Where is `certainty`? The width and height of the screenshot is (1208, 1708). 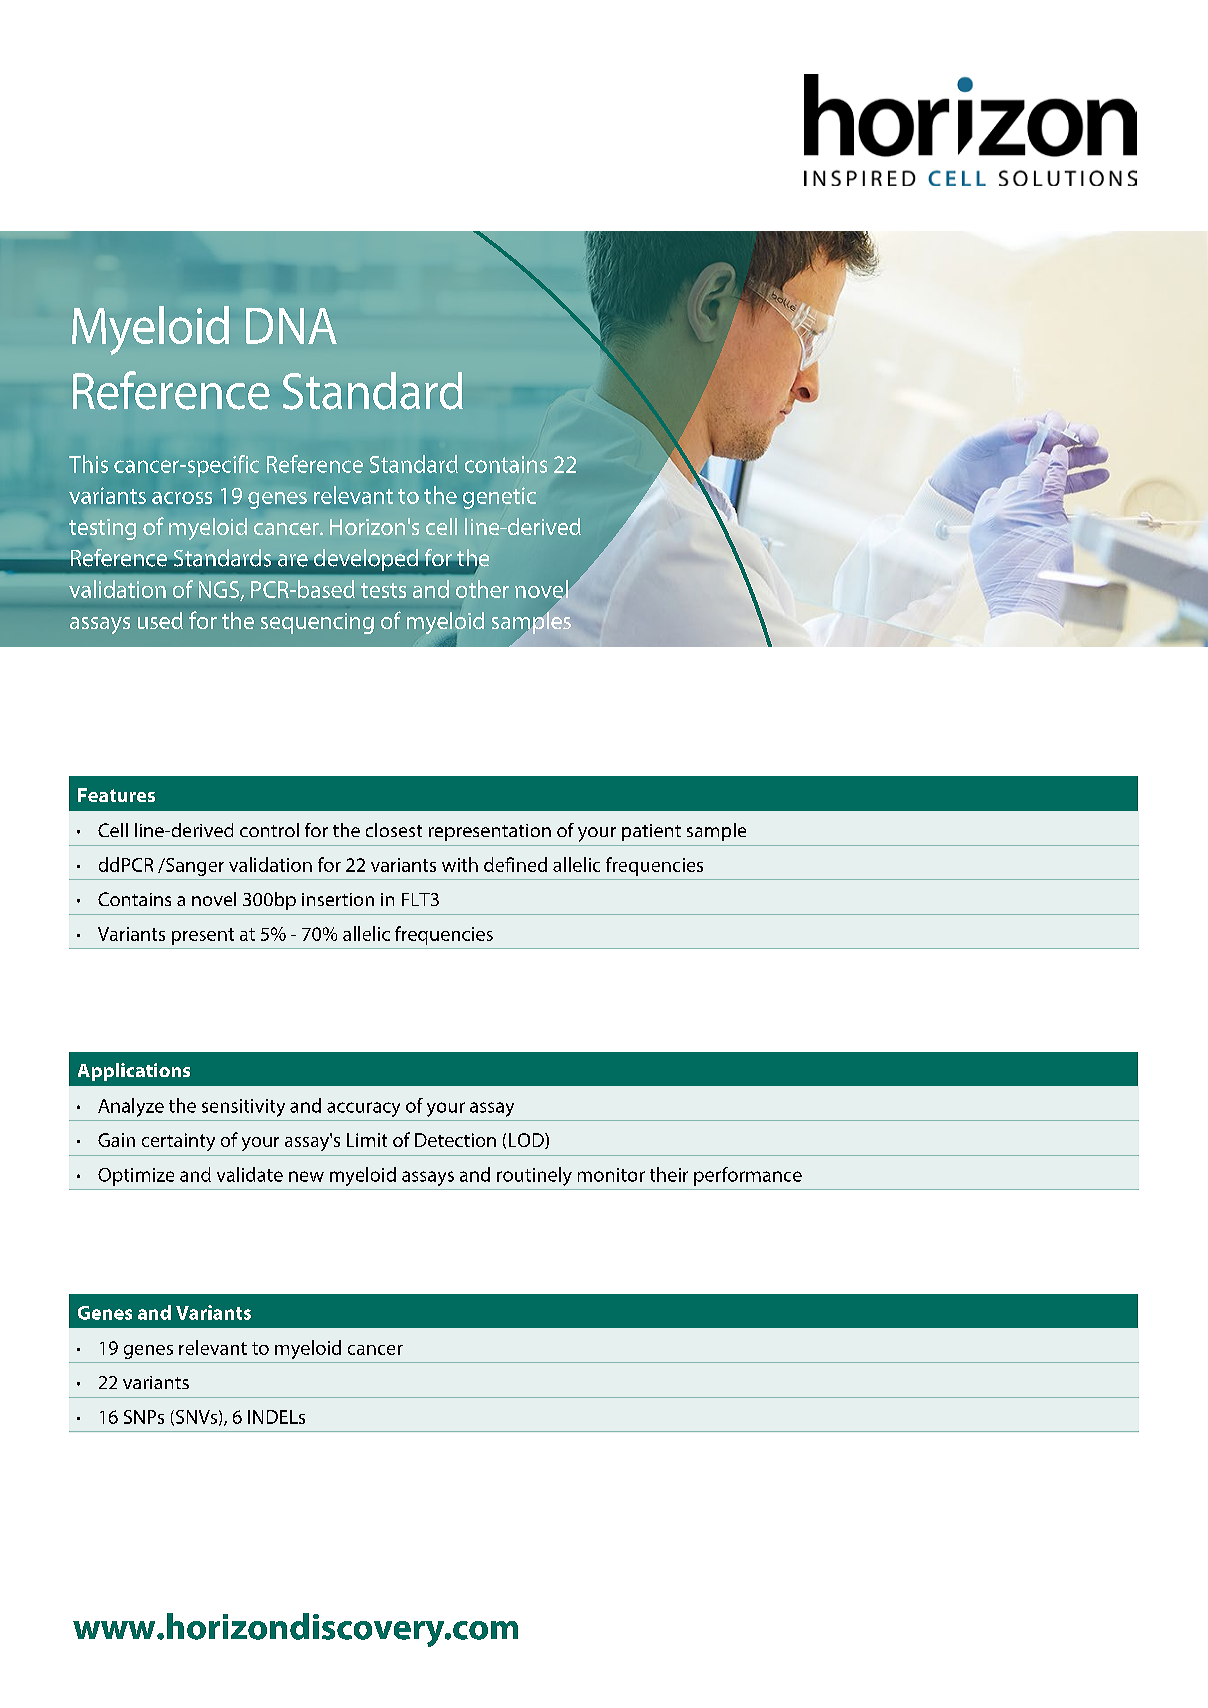
certainty is located at coordinates (178, 1142).
